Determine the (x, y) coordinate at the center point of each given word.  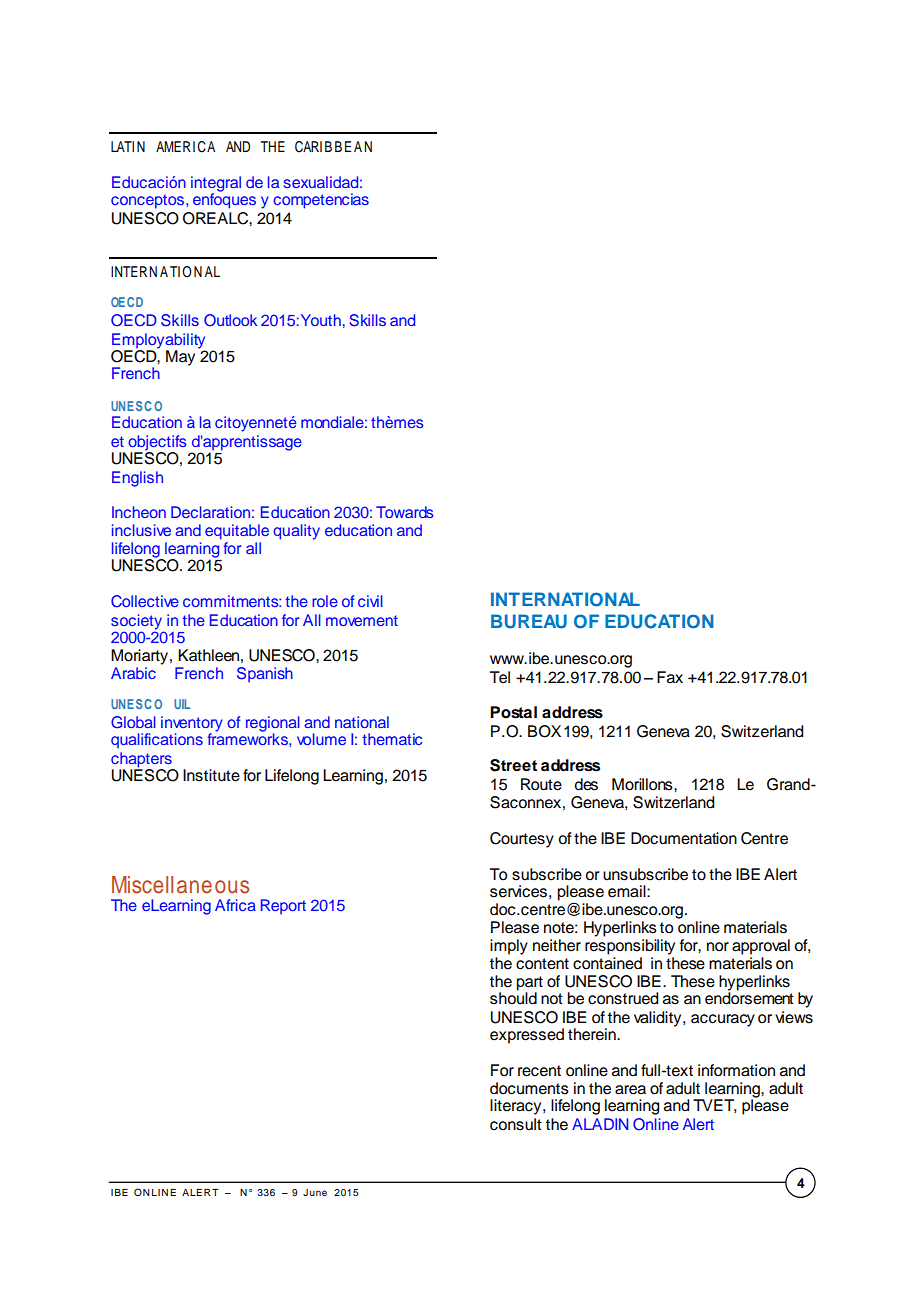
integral (216, 185)
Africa (235, 905)
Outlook (231, 320)
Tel (500, 677)
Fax (670, 677)
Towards (405, 512)
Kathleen (208, 655)
